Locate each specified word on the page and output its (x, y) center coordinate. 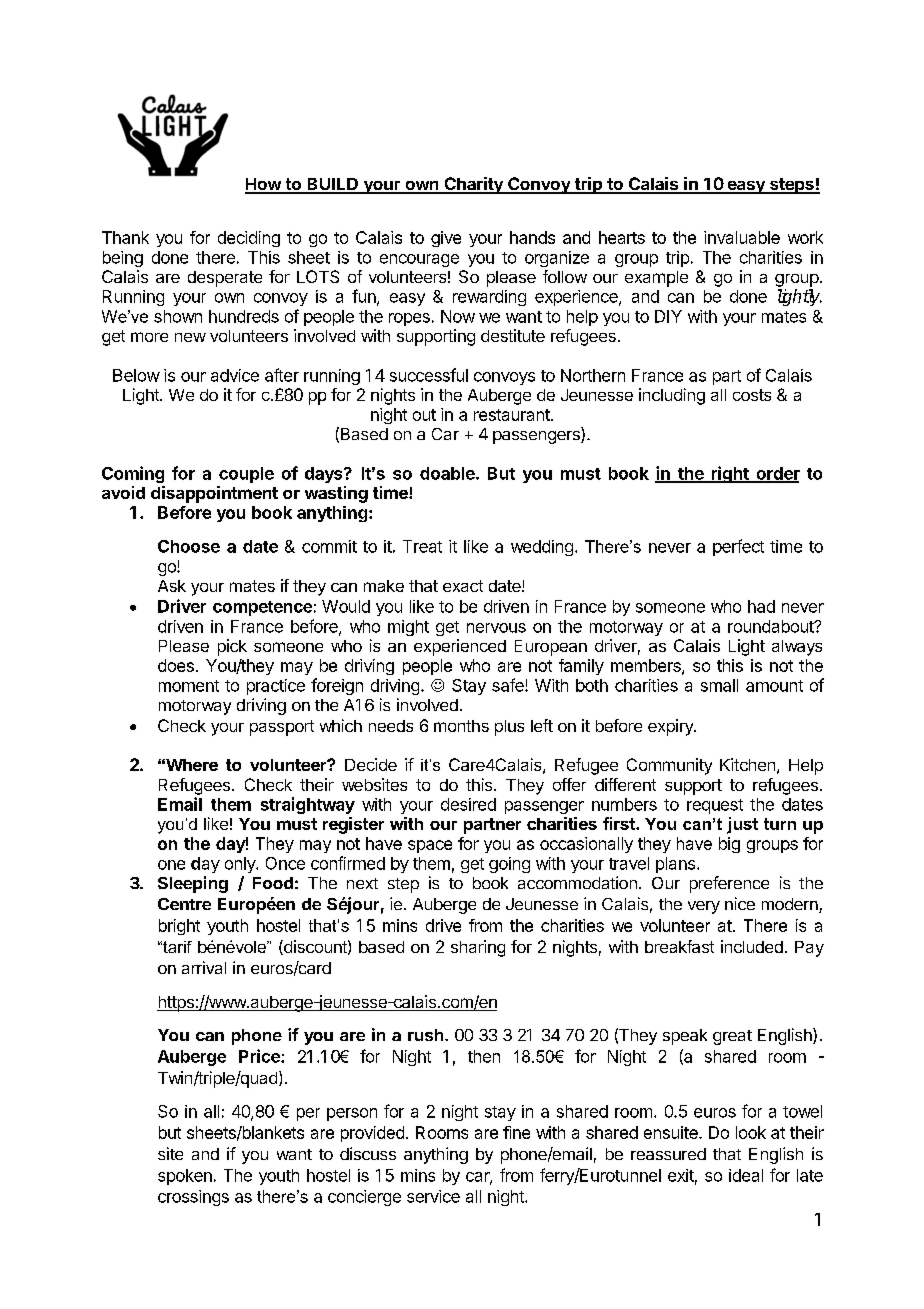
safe (509, 685)
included (752, 946)
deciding (249, 239)
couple (246, 475)
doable (448, 473)
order (777, 474)
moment (189, 686)
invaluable (742, 237)
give (446, 239)
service (433, 1196)
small (719, 685)
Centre (184, 904)
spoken (185, 1177)
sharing (478, 948)
